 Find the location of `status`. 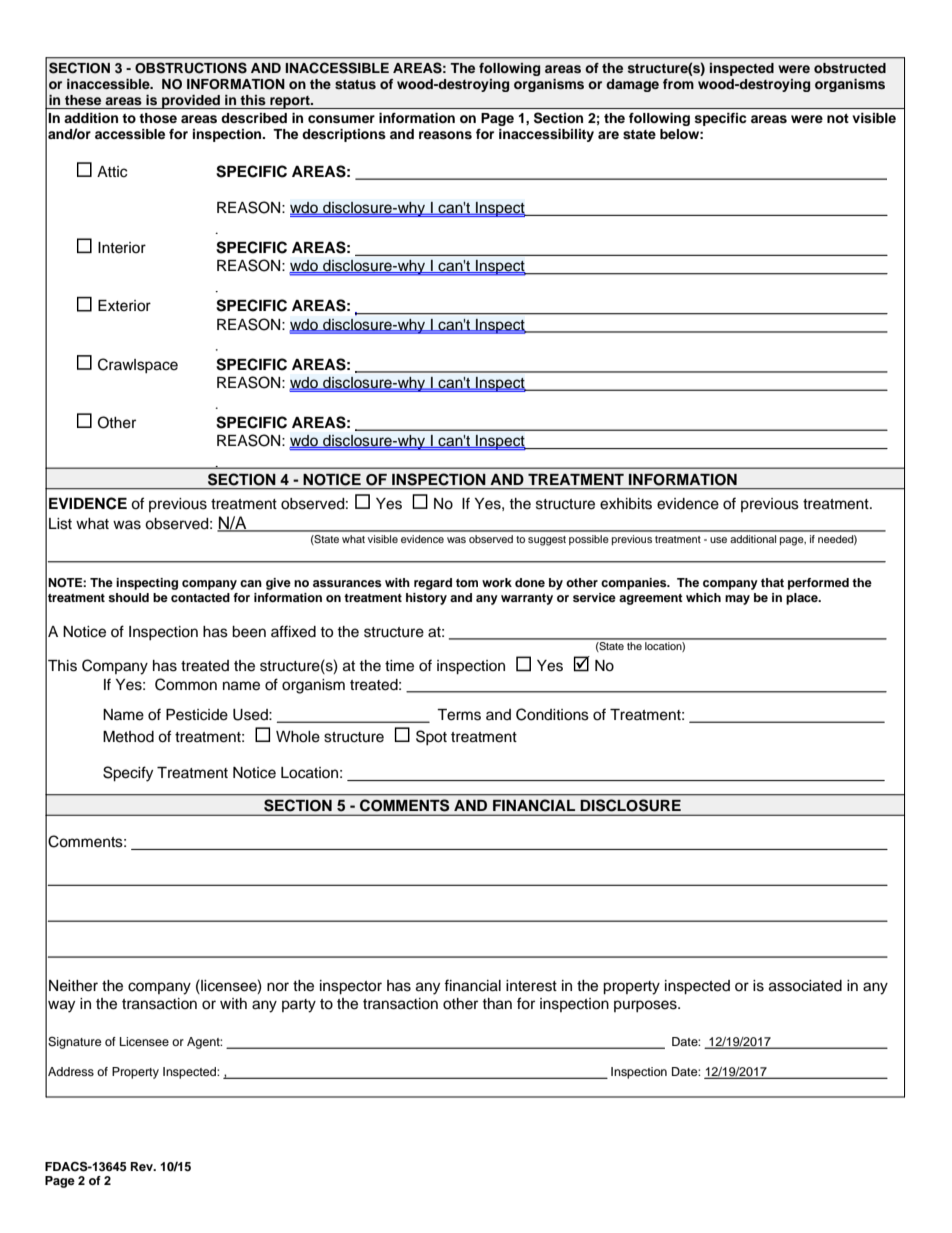

status is located at coordinates (355, 84).
